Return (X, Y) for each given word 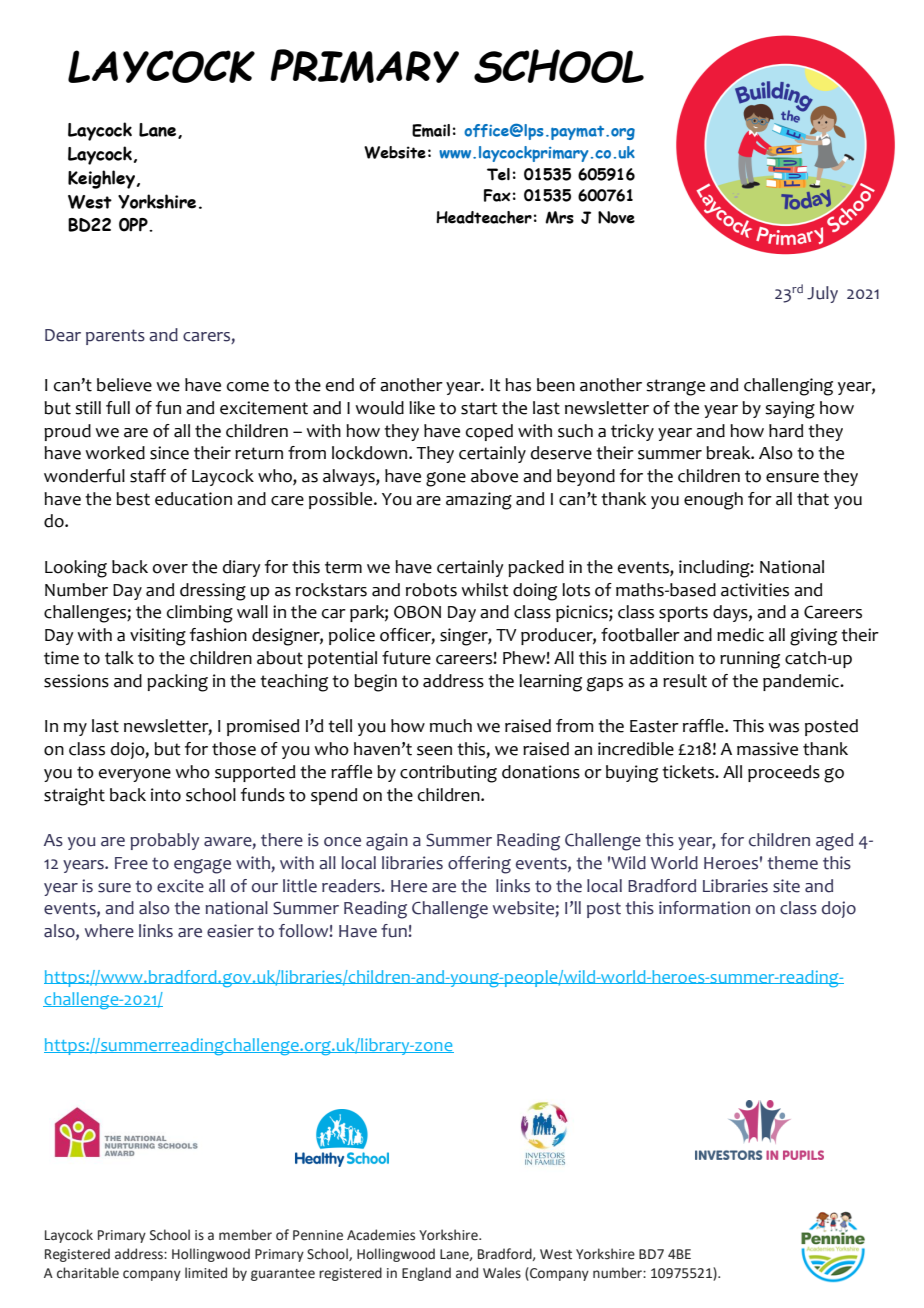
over (170, 569)
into (166, 795)
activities (755, 590)
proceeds (784, 773)
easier (230, 931)
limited (206, 1273)
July (822, 294)
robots (431, 590)
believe (124, 385)
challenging (788, 387)
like (422, 408)
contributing (448, 774)
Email (431, 130)
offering (479, 865)
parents (115, 337)
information (704, 908)
